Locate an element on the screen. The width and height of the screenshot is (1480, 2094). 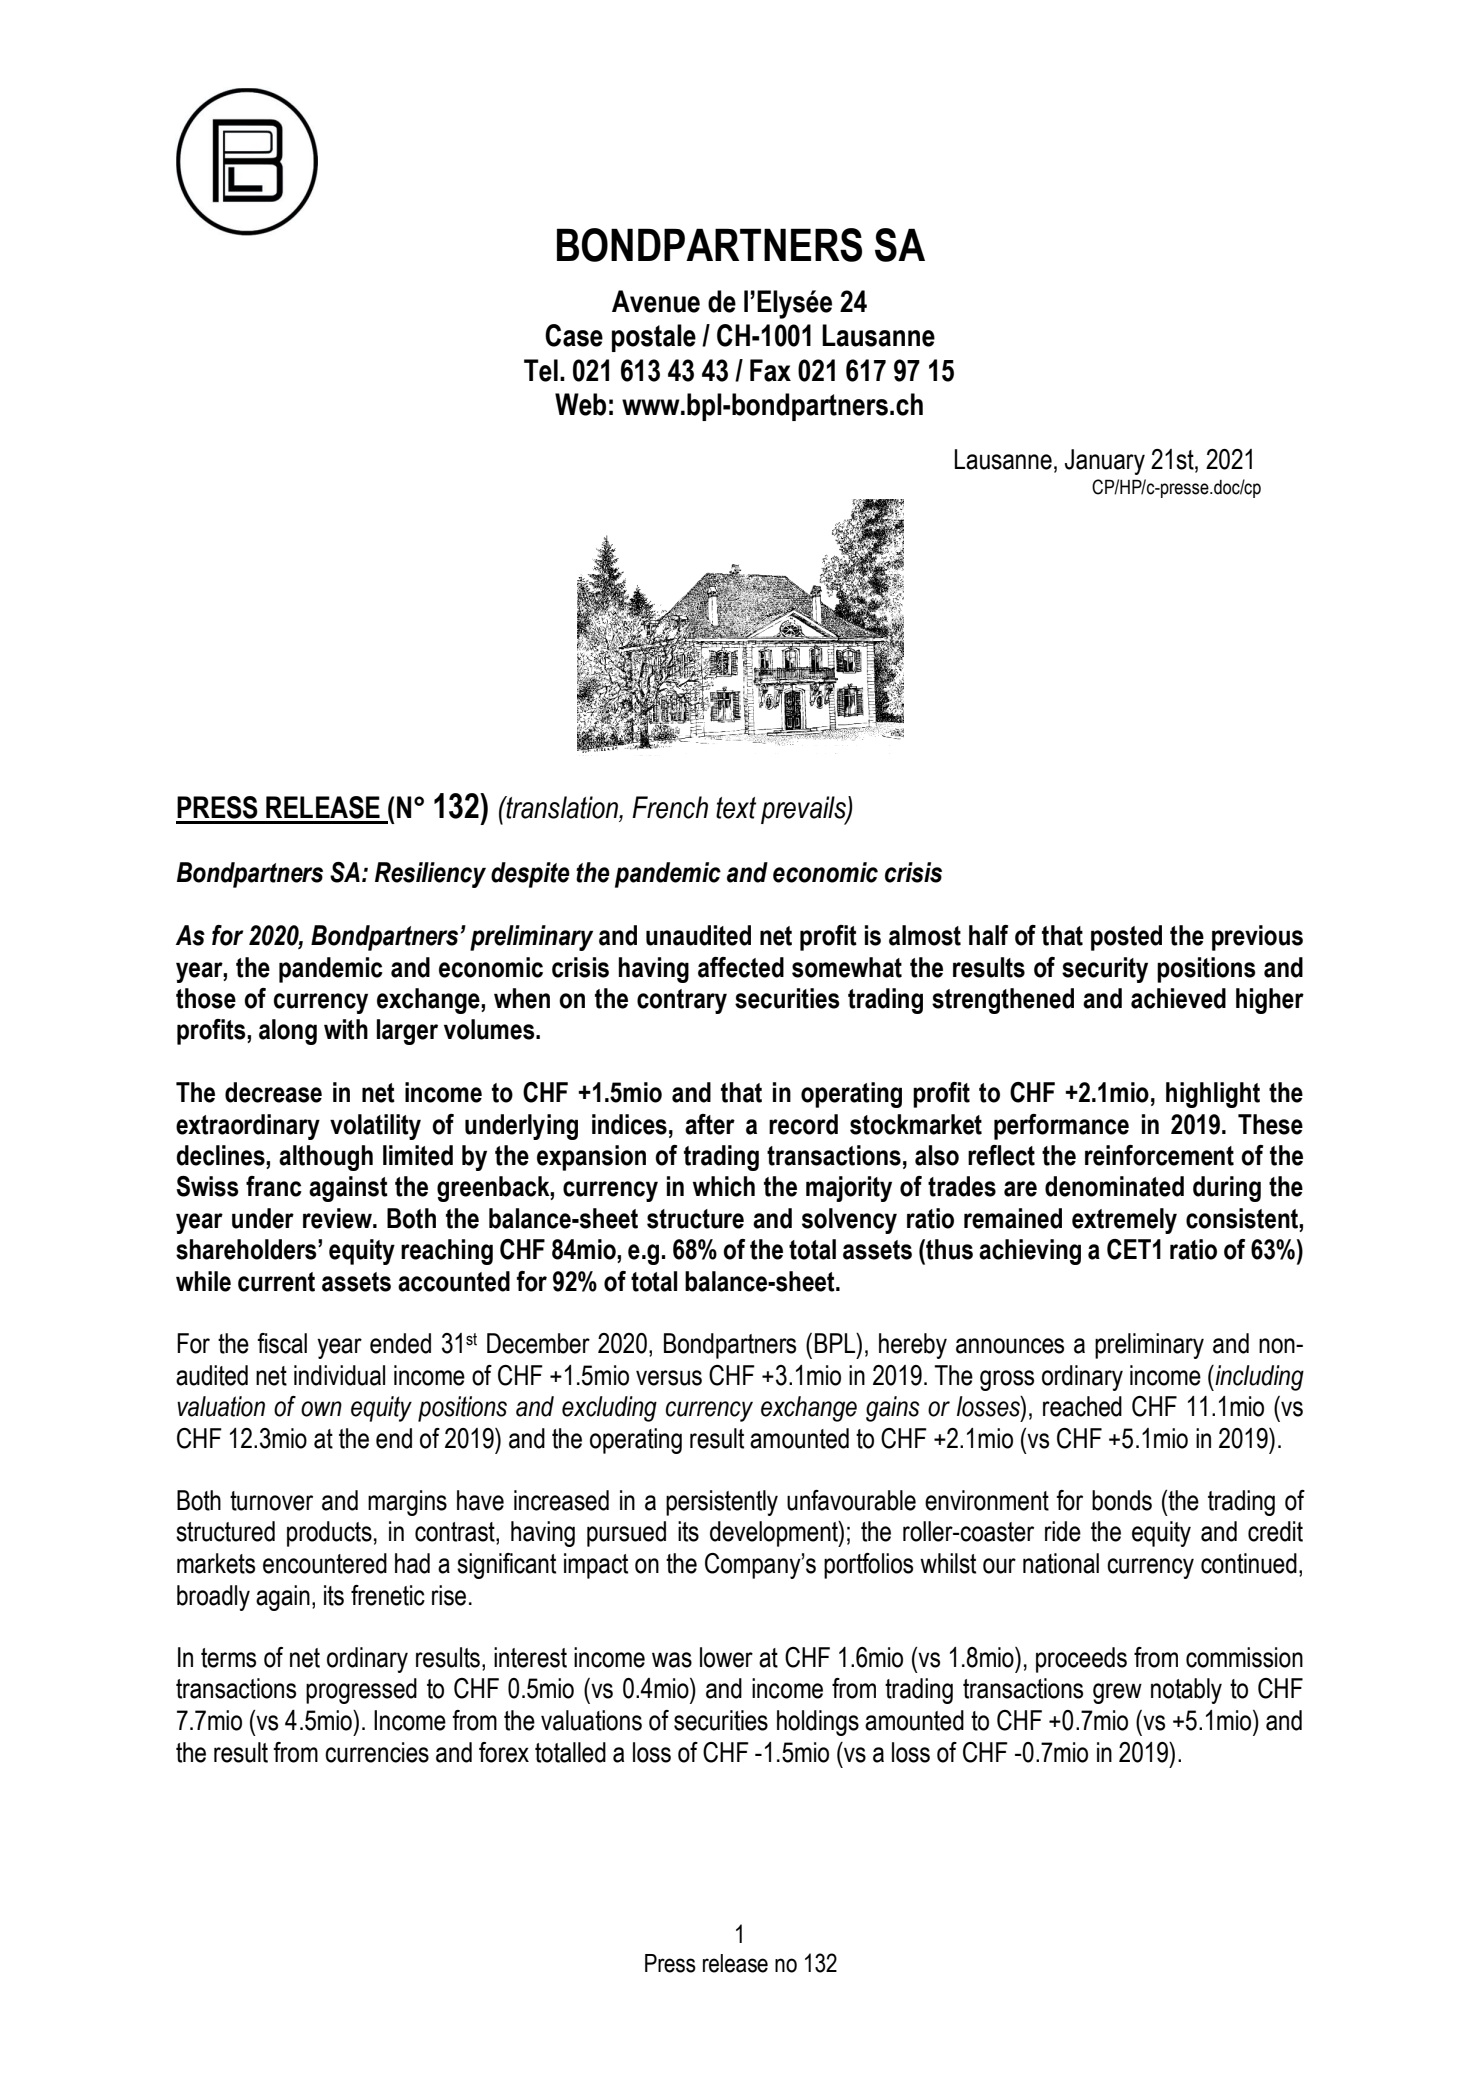
lower is located at coordinates (726, 1657).
